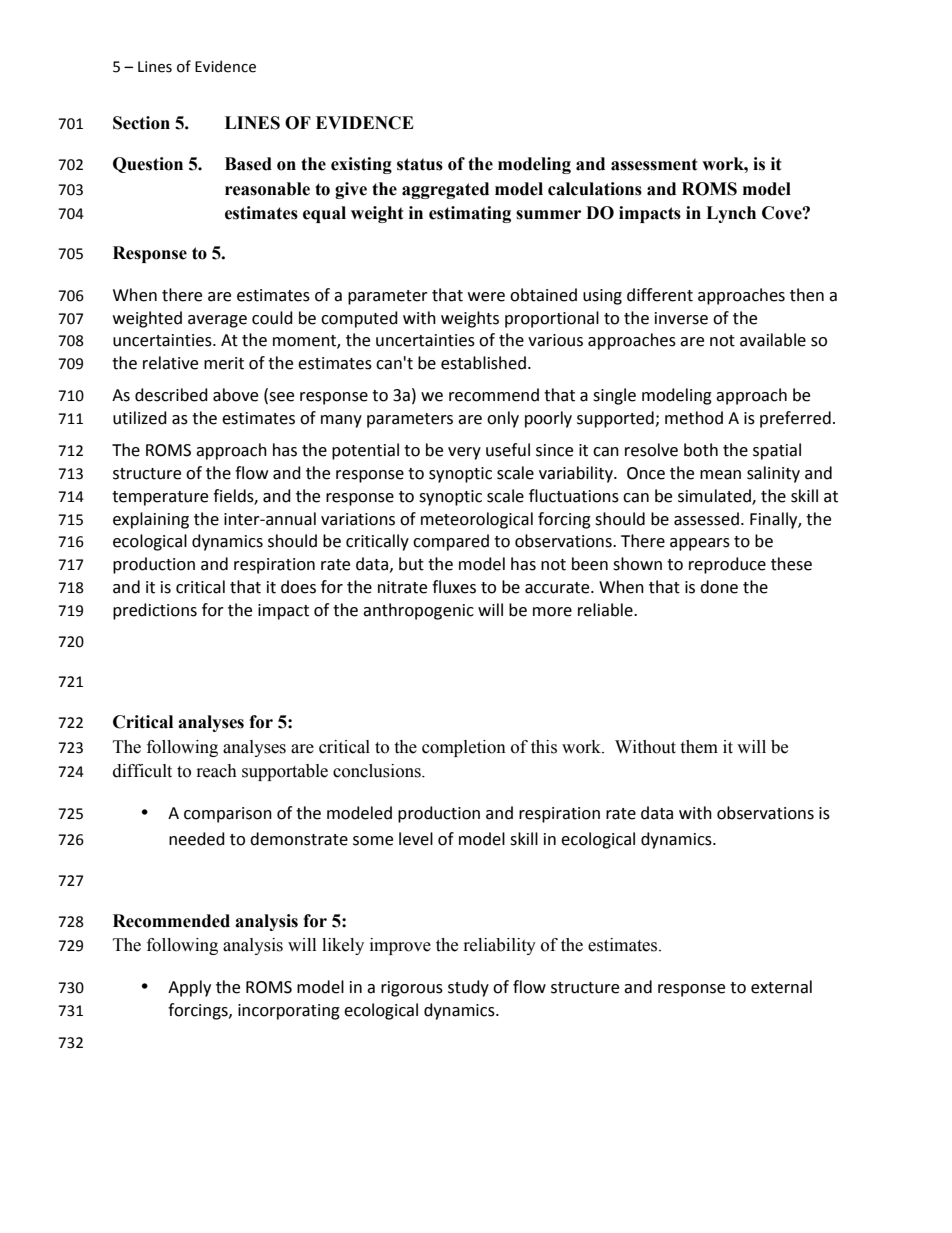 The image size is (952, 1233). What do you see at coordinates (248, 164) in the document?
I see `Based` at bounding box center [248, 164].
